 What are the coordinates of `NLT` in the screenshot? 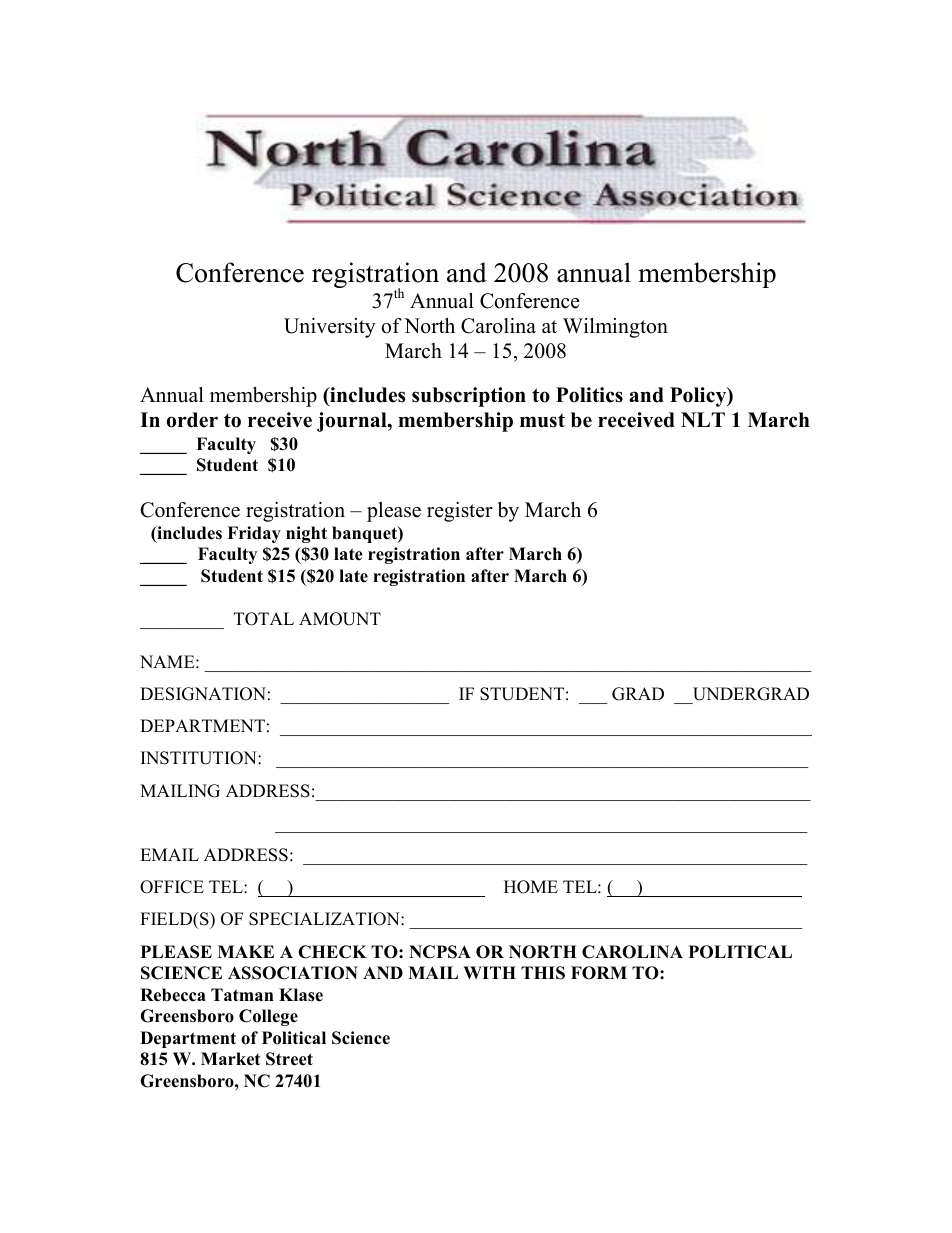 It's located at (703, 419).
